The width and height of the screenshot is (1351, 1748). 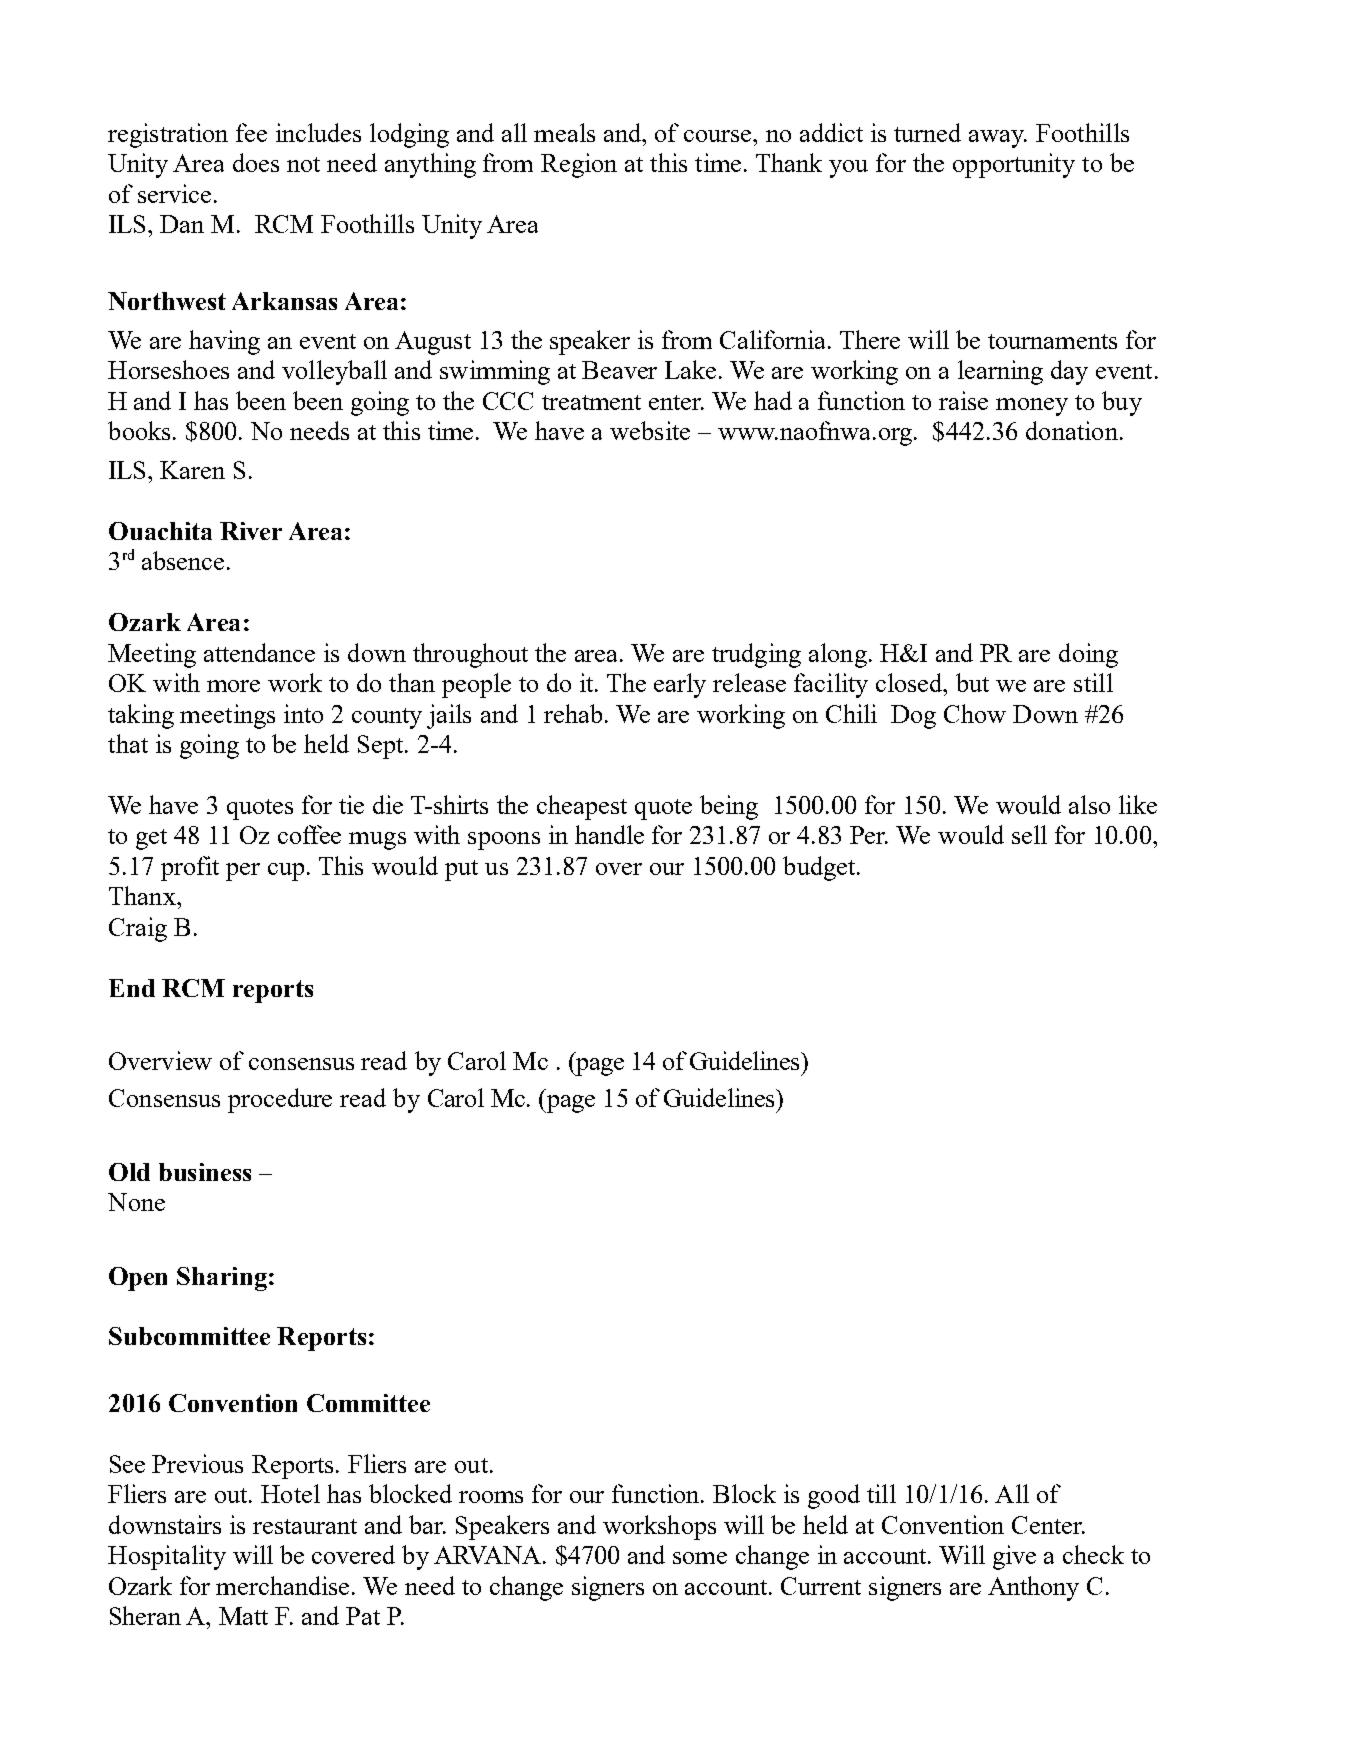 What do you see at coordinates (998, 139) in the screenshot?
I see `away` at bounding box center [998, 139].
